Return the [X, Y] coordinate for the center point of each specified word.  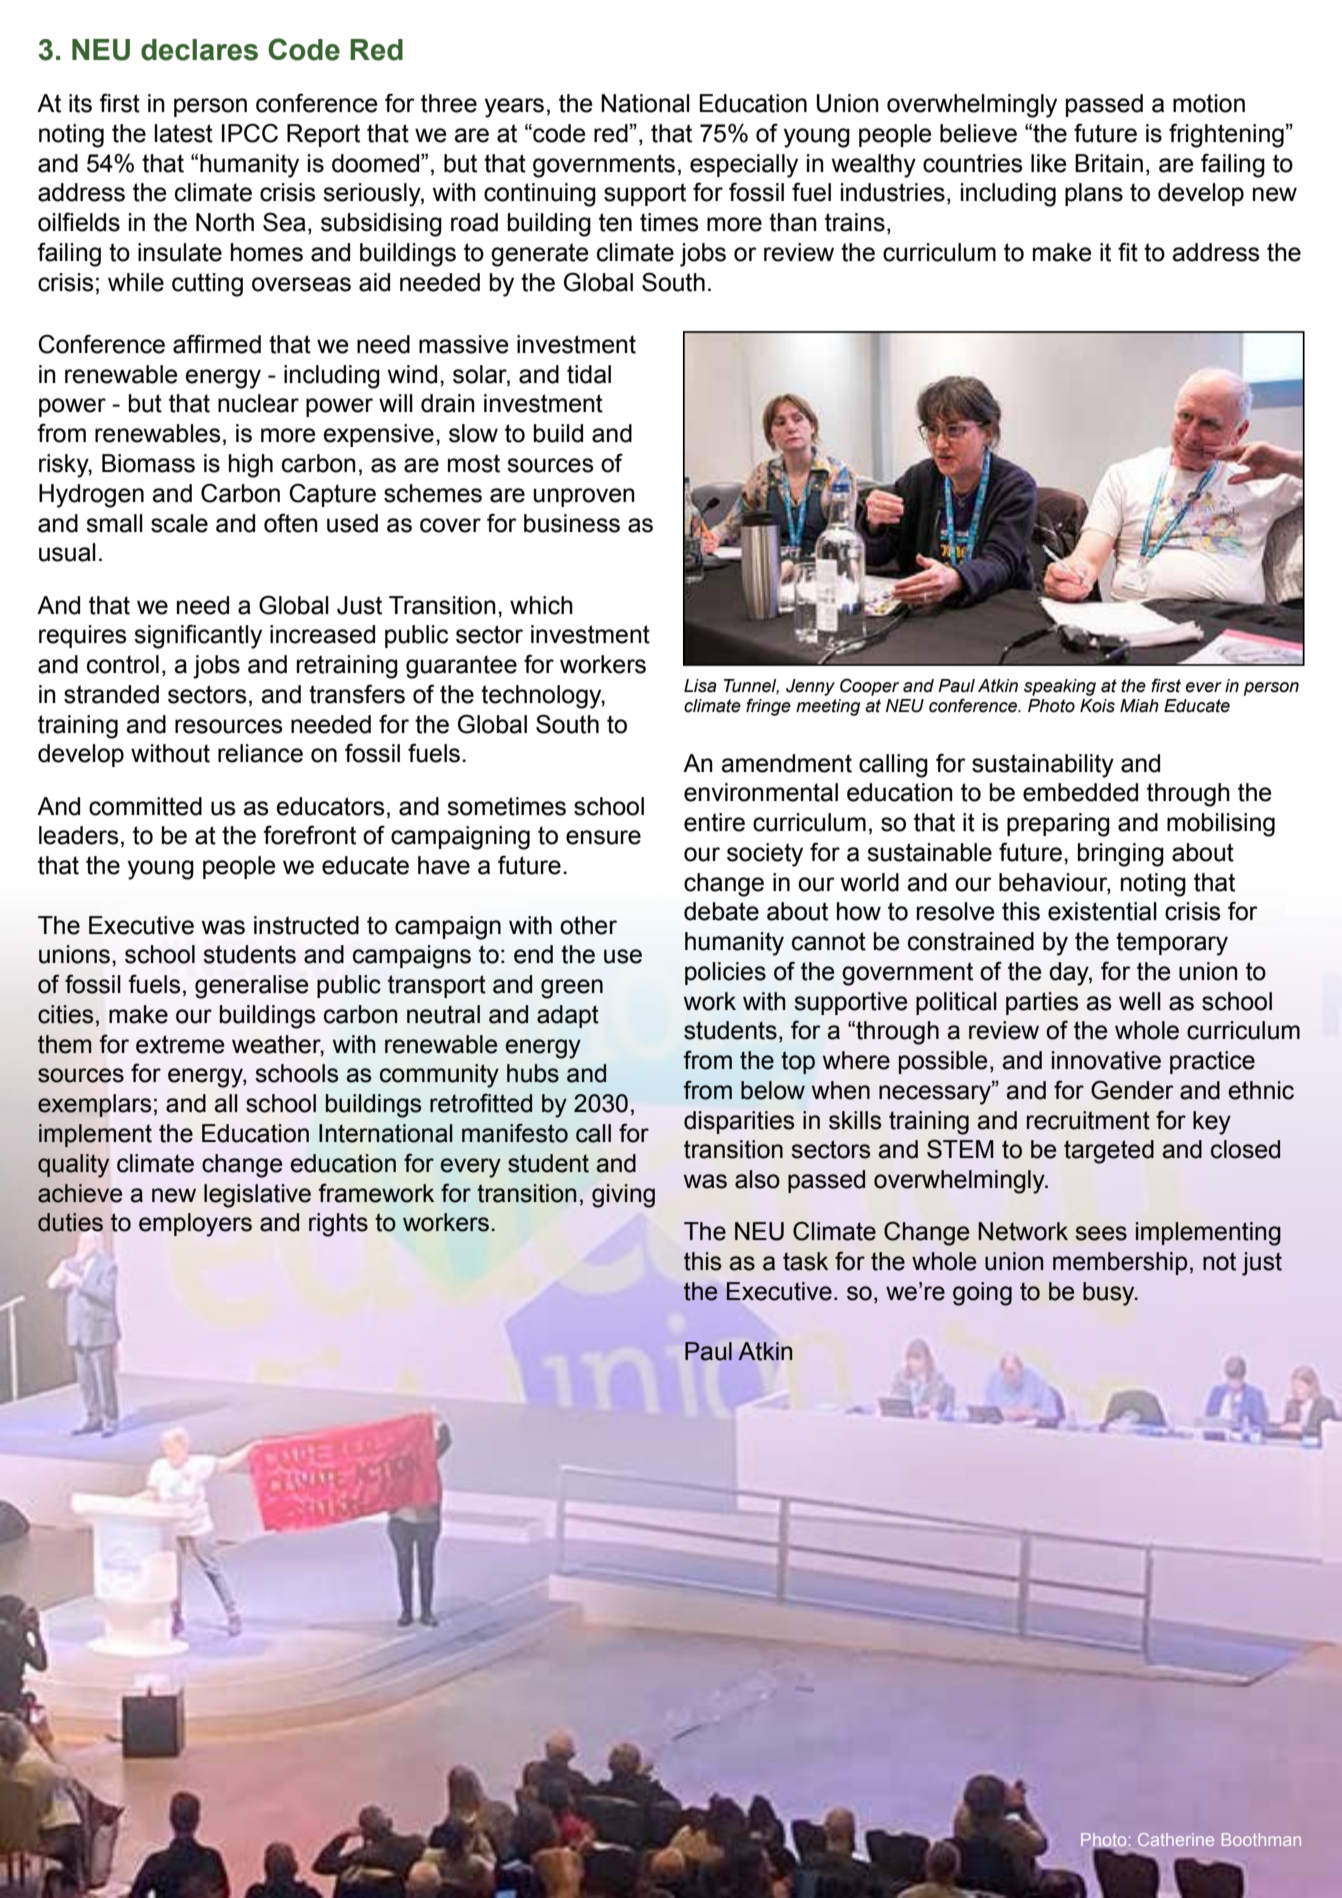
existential [1102, 911]
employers [195, 1225]
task [805, 1261]
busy [1110, 1294]
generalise [251, 987]
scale [179, 523]
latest [183, 133]
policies [725, 973]
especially [744, 166]
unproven [584, 497]
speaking [1060, 687]
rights [338, 1225]
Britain [1109, 163]
